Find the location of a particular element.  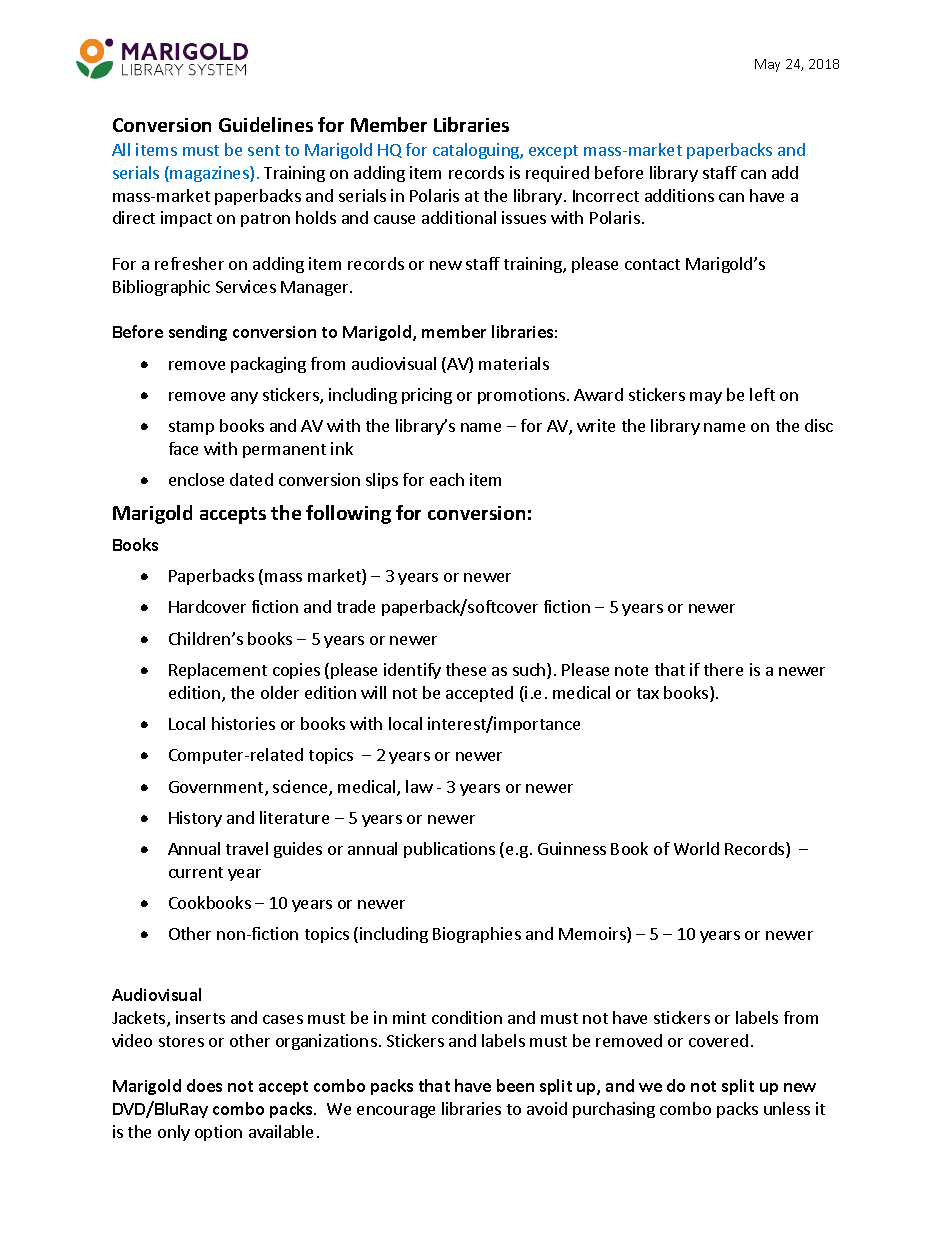

magazines is located at coordinates (210, 174).
